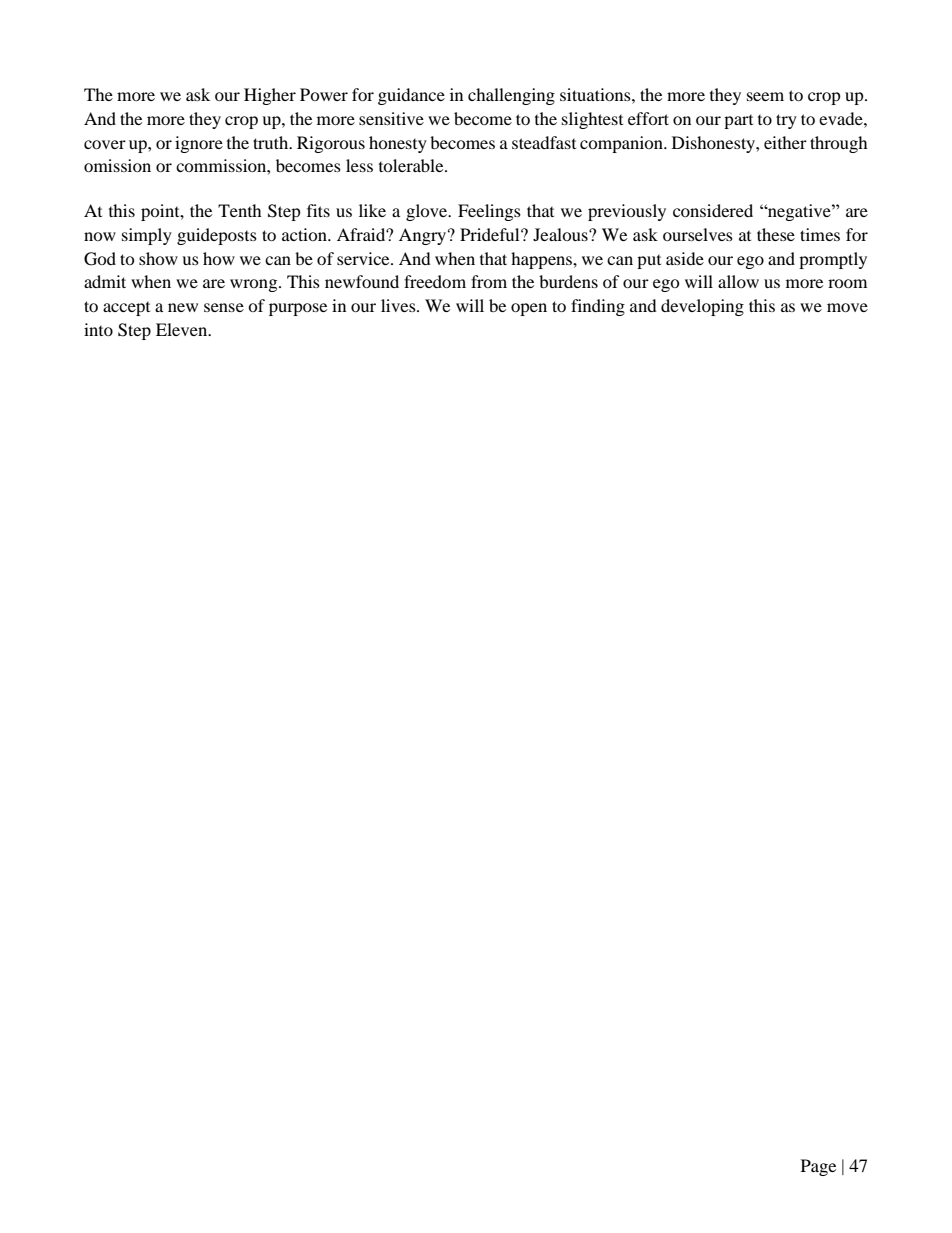 This page has width=952, height=1233. I want to click on Eleven, so click(183, 329).
